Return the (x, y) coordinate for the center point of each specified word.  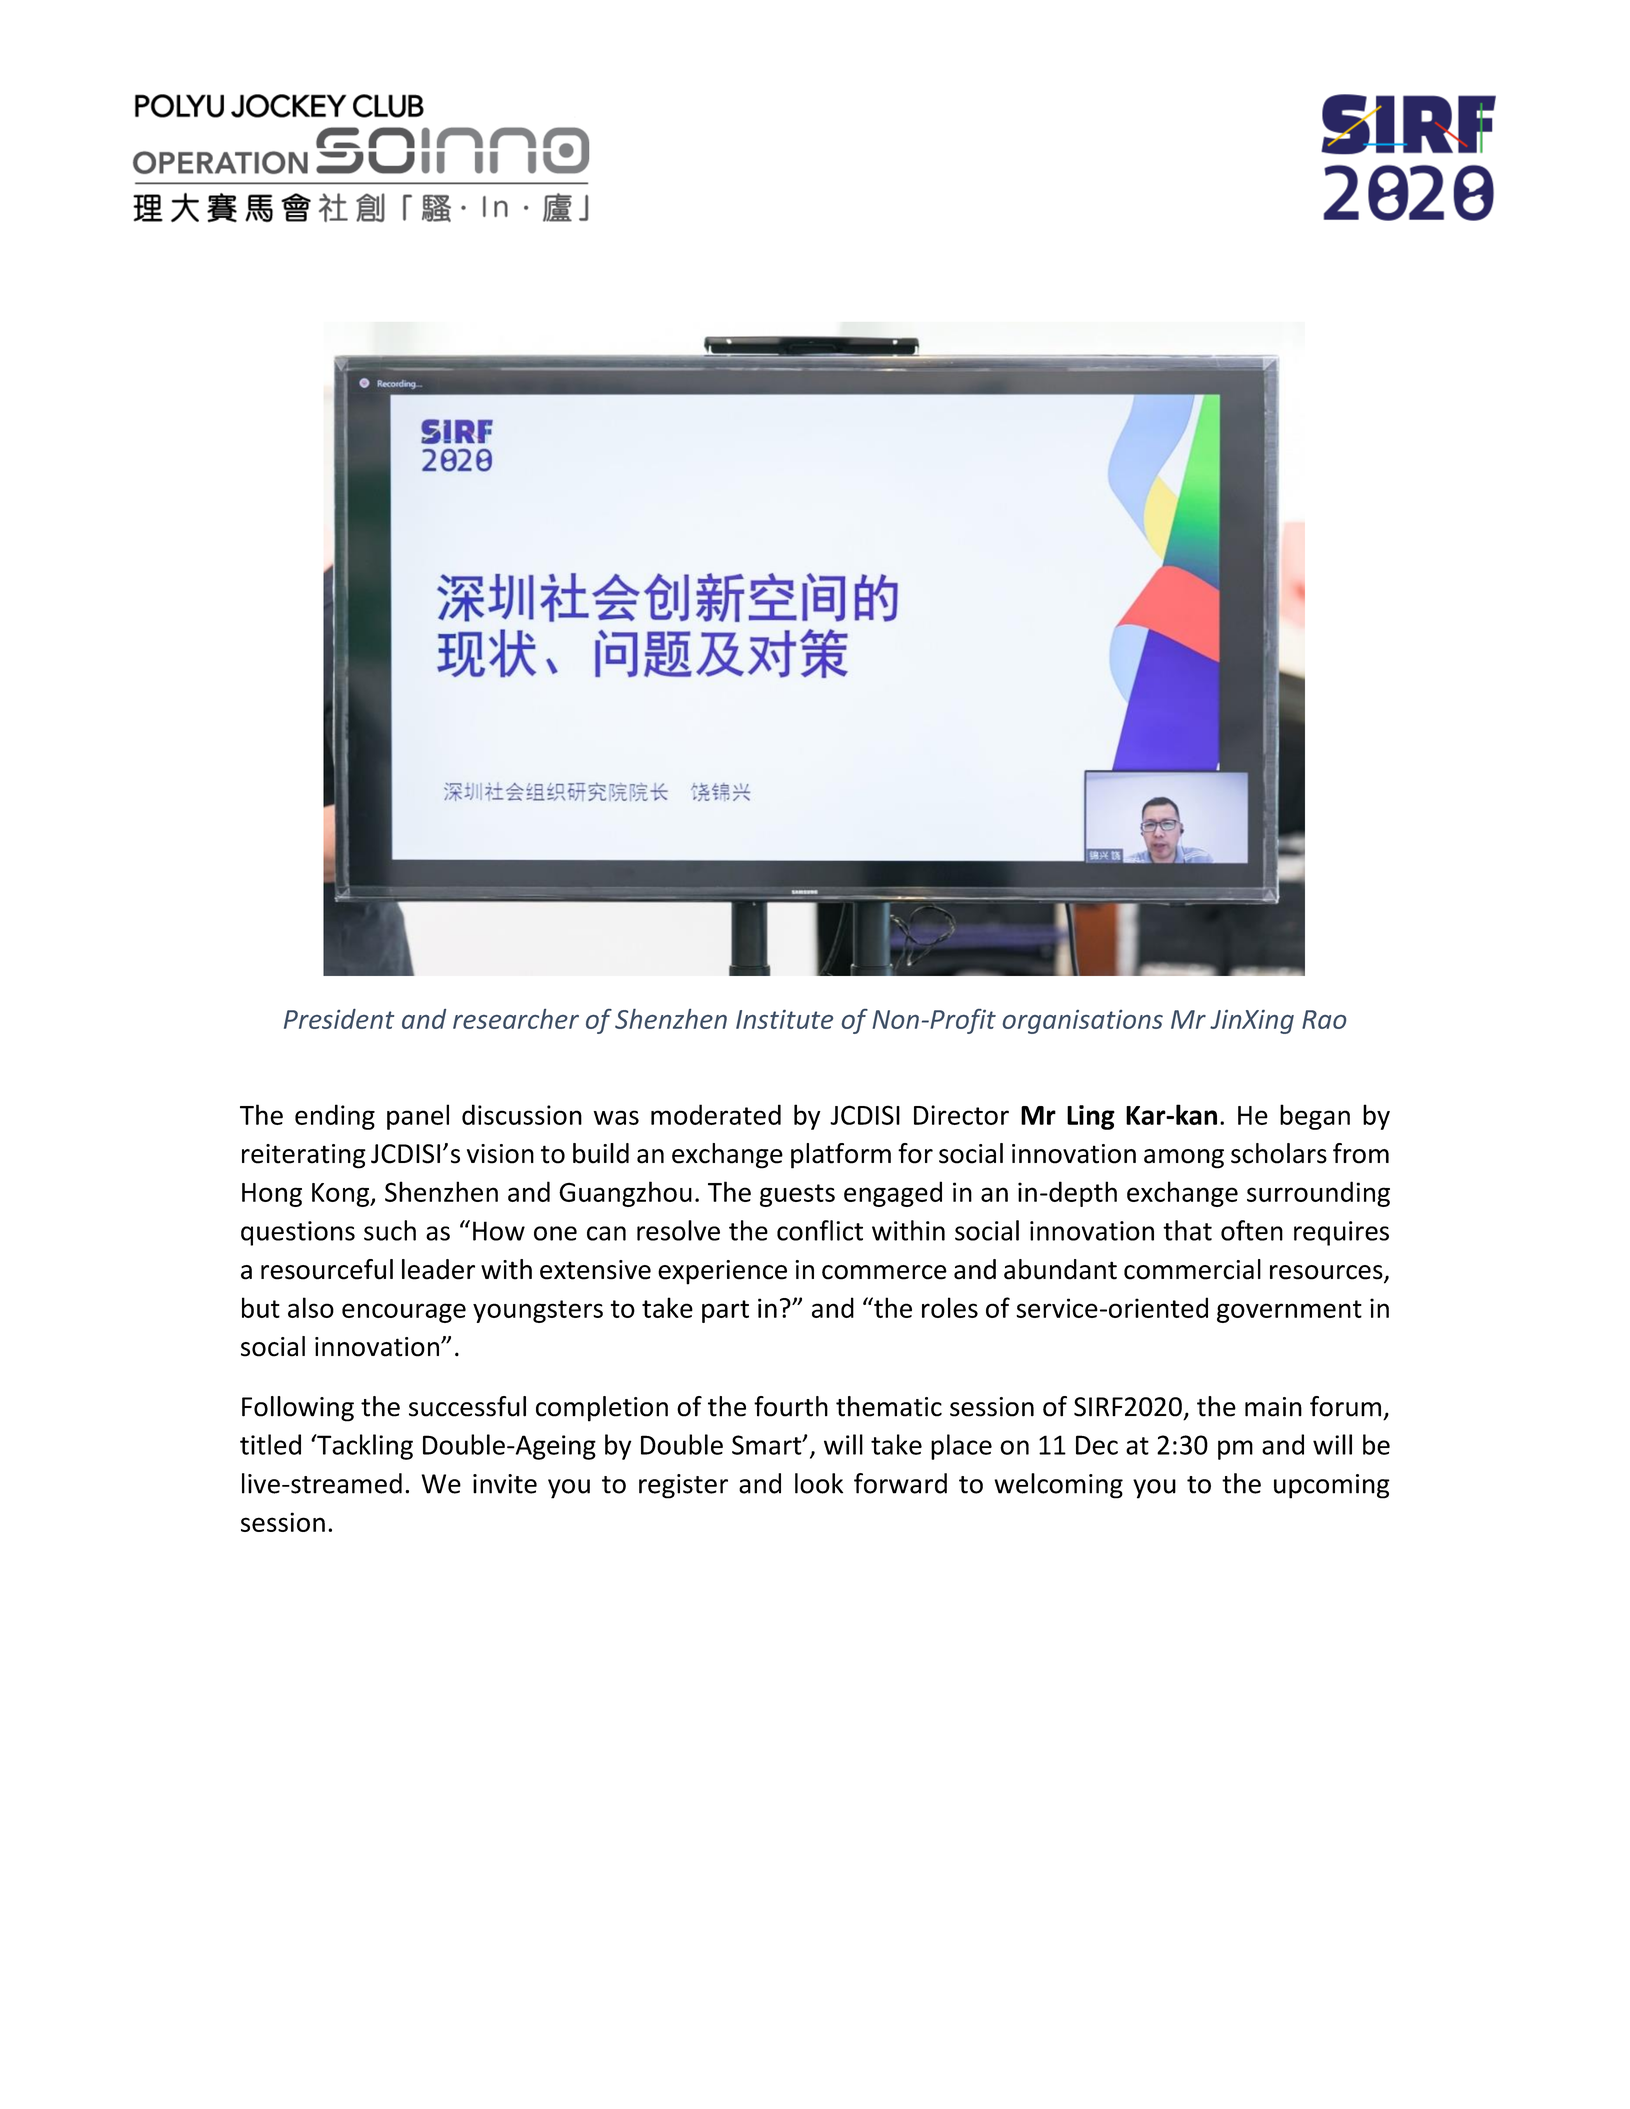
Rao (1324, 1019)
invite (505, 1484)
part (725, 1311)
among (1184, 1159)
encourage (404, 1313)
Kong (341, 1195)
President (339, 1019)
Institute (784, 1019)
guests (797, 1195)
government (1289, 1311)
